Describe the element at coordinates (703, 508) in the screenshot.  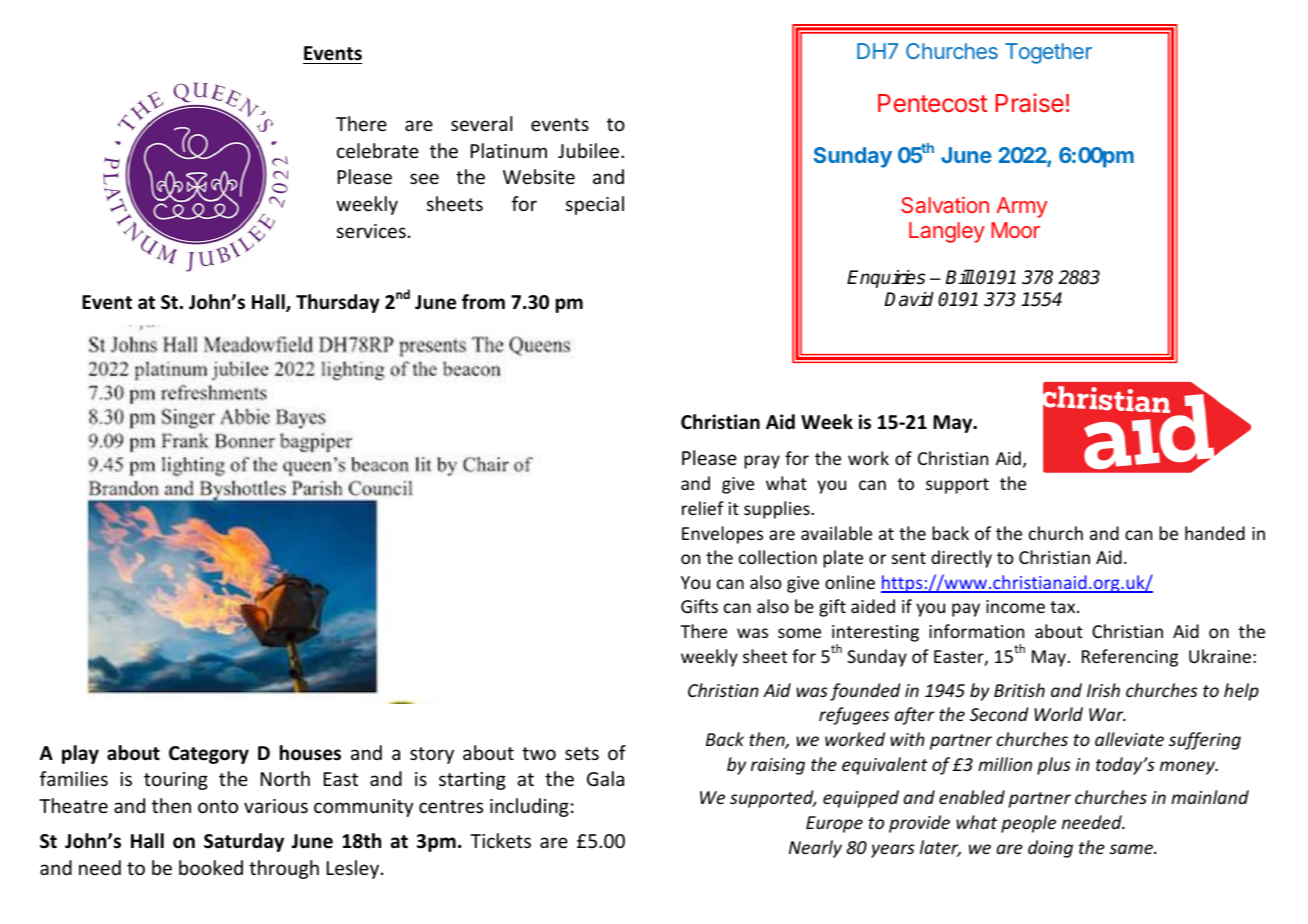
I see `relief` at that location.
